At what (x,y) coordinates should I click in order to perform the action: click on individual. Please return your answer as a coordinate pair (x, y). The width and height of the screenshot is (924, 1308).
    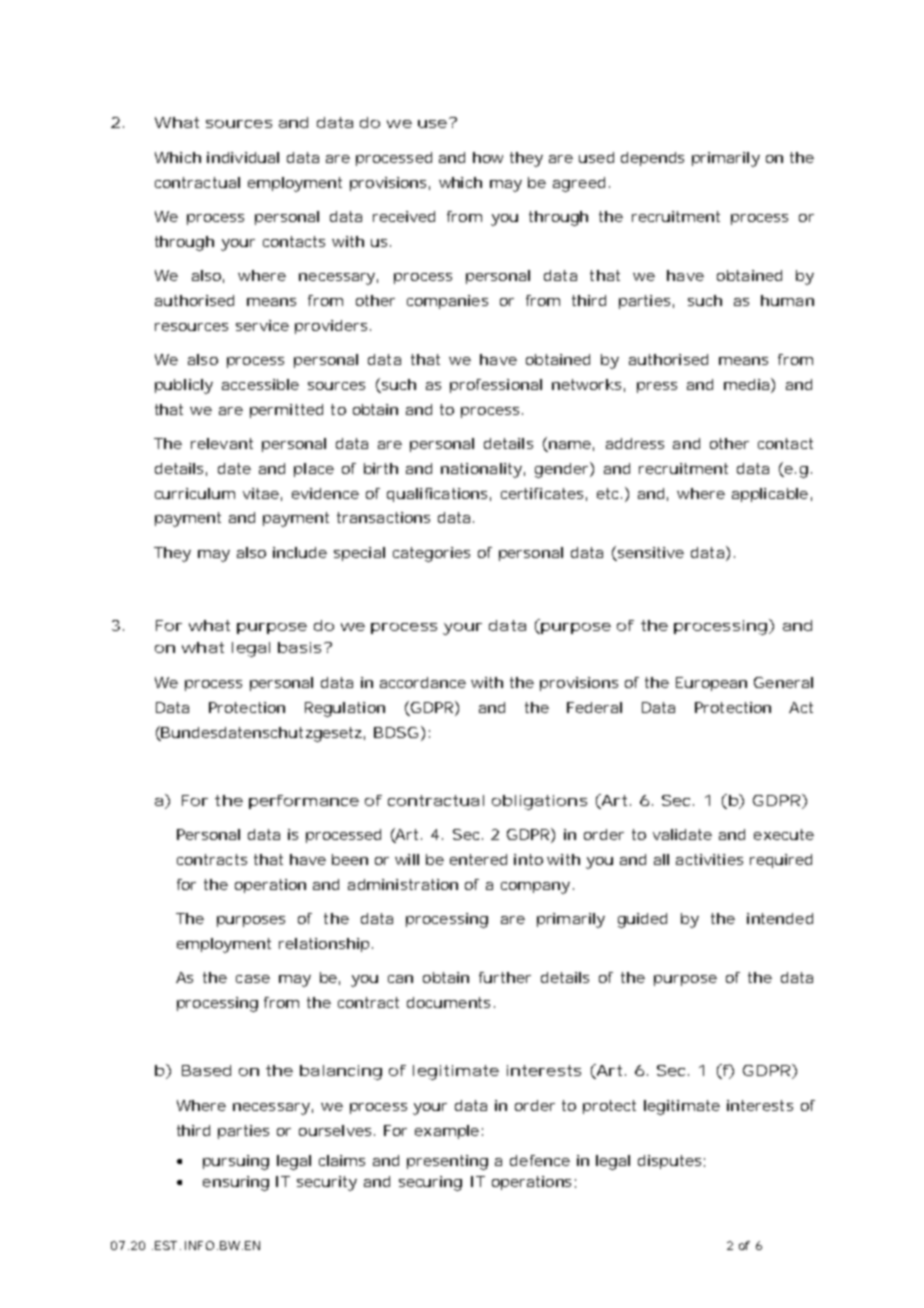
    Looking at the image, I should click on (243, 157).
